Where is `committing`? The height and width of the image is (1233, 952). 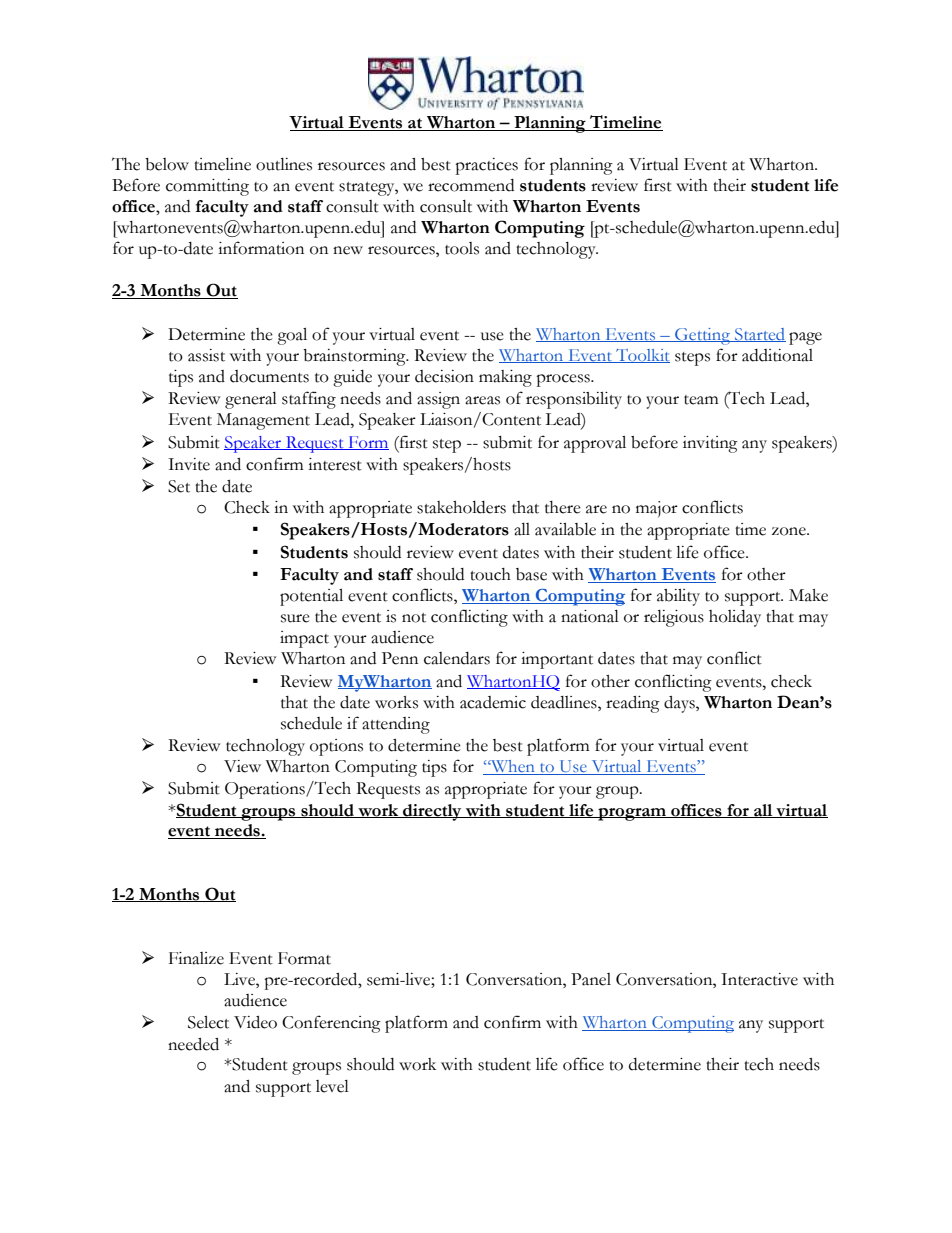 committing is located at coordinates (207, 187).
